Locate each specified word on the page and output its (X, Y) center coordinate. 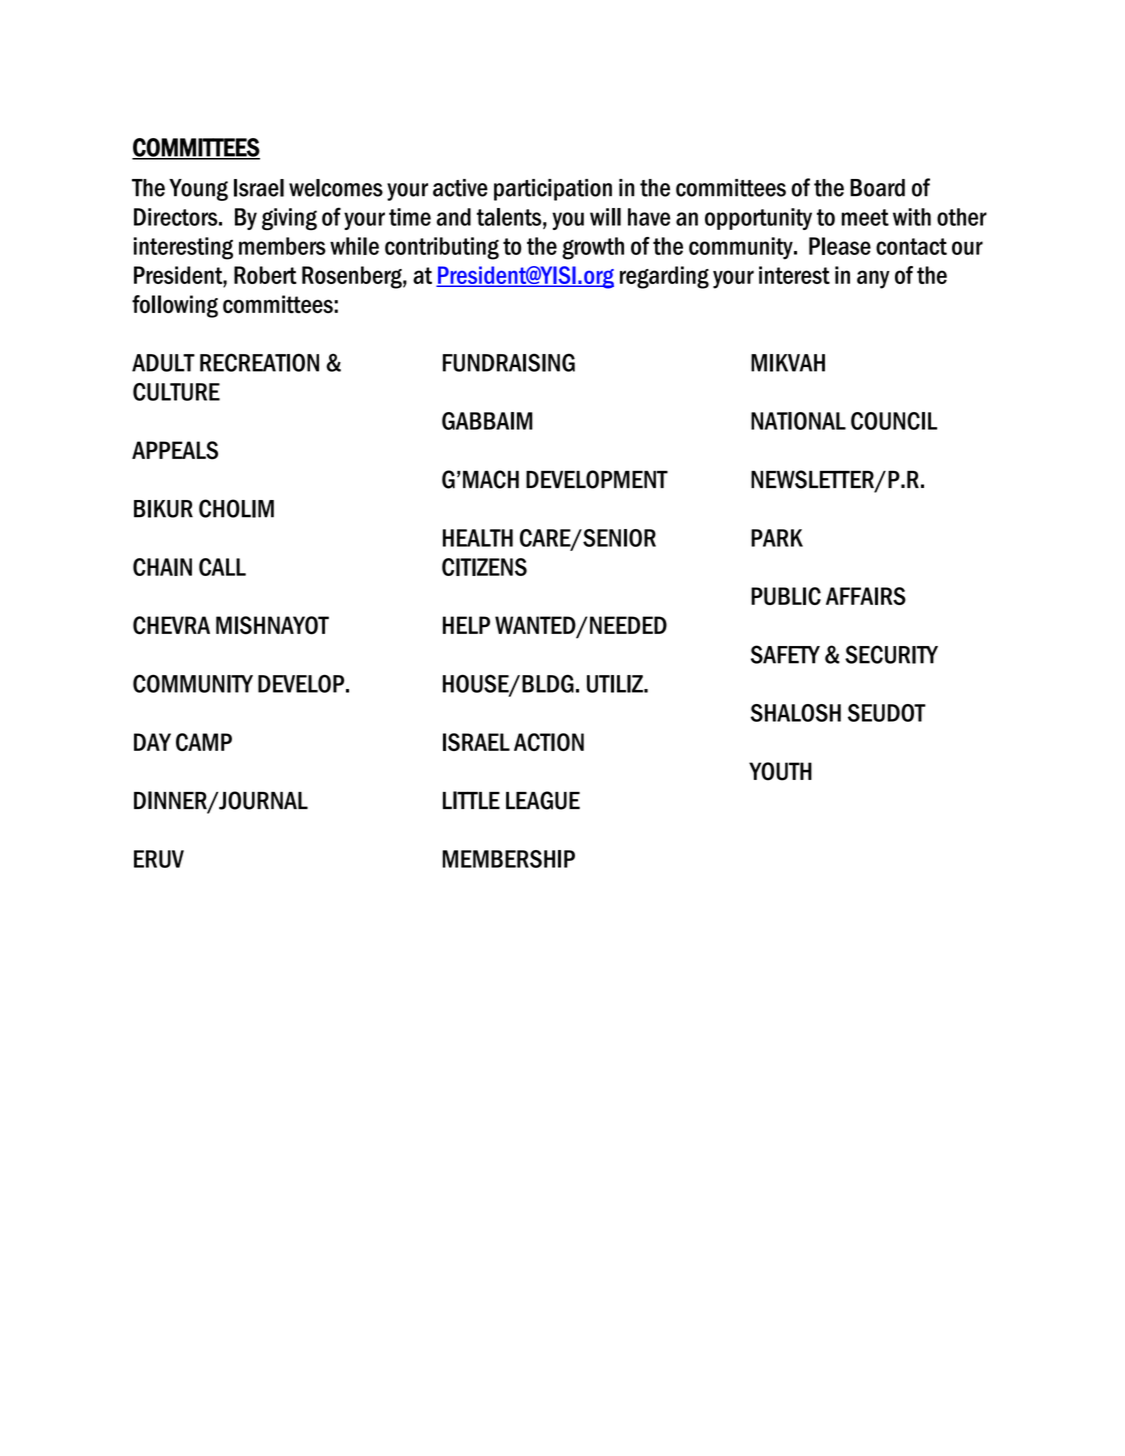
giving (289, 219)
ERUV (159, 859)
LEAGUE (543, 800)
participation (553, 190)
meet (865, 217)
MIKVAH (788, 363)
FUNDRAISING (509, 362)
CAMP (204, 742)
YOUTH (780, 771)
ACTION (549, 742)
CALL (222, 567)
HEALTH (478, 538)
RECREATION (259, 362)
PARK (777, 538)
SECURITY (891, 654)
